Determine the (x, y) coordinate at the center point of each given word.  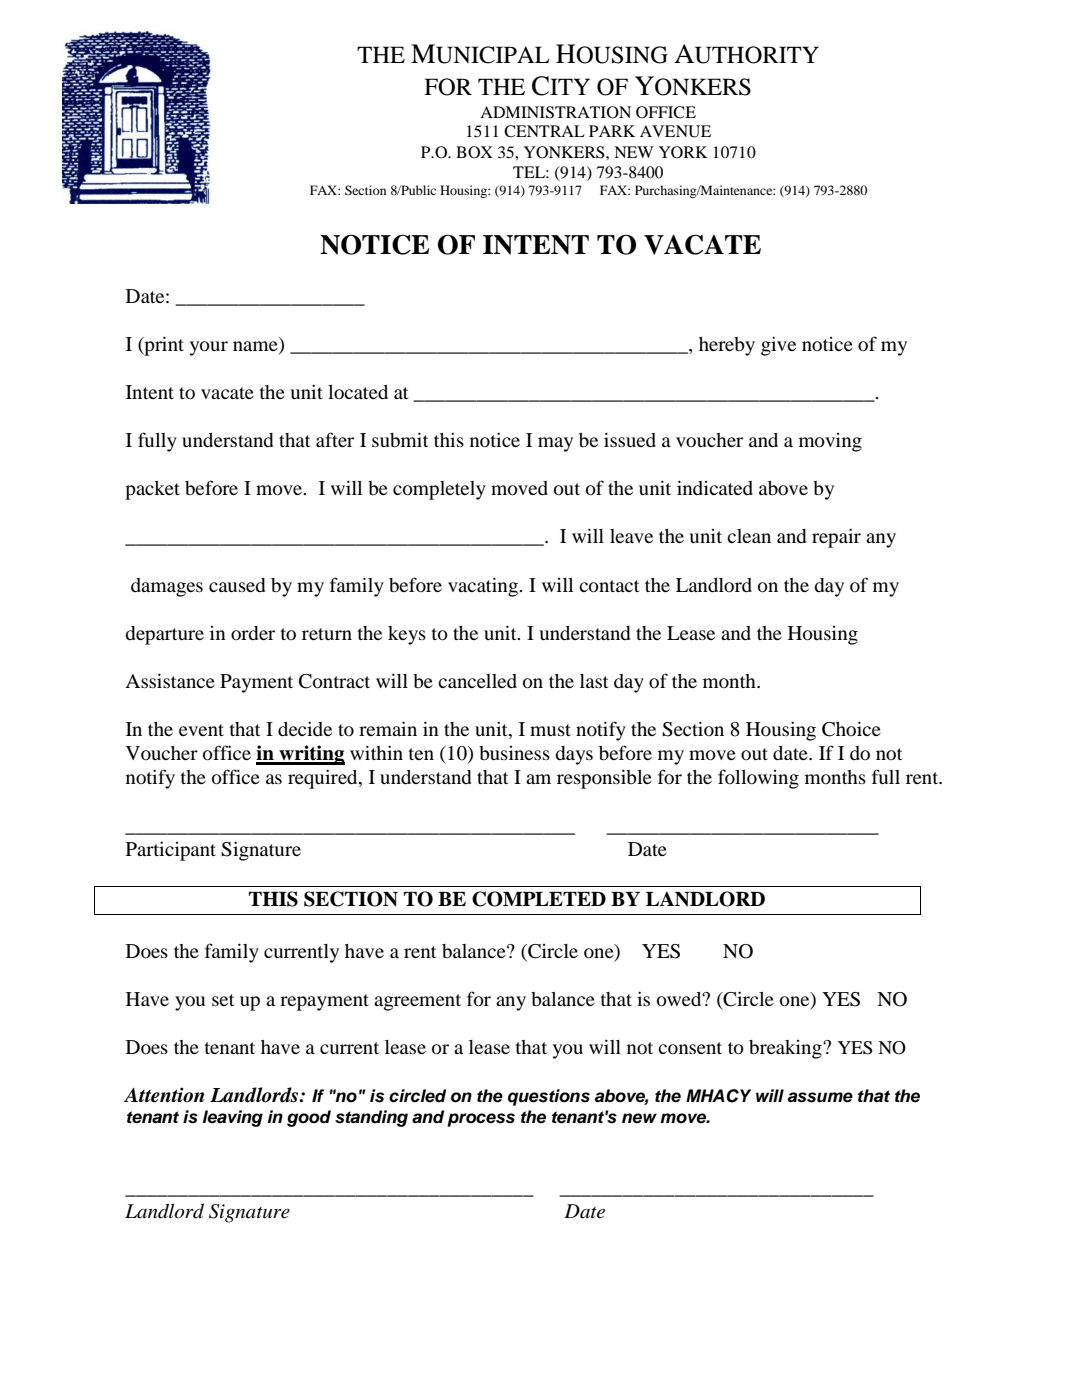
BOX (474, 152)
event (201, 730)
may (555, 444)
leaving (233, 1118)
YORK (683, 152)
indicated (715, 487)
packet (152, 490)
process (481, 1120)
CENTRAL (544, 131)
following (758, 779)
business (514, 753)
